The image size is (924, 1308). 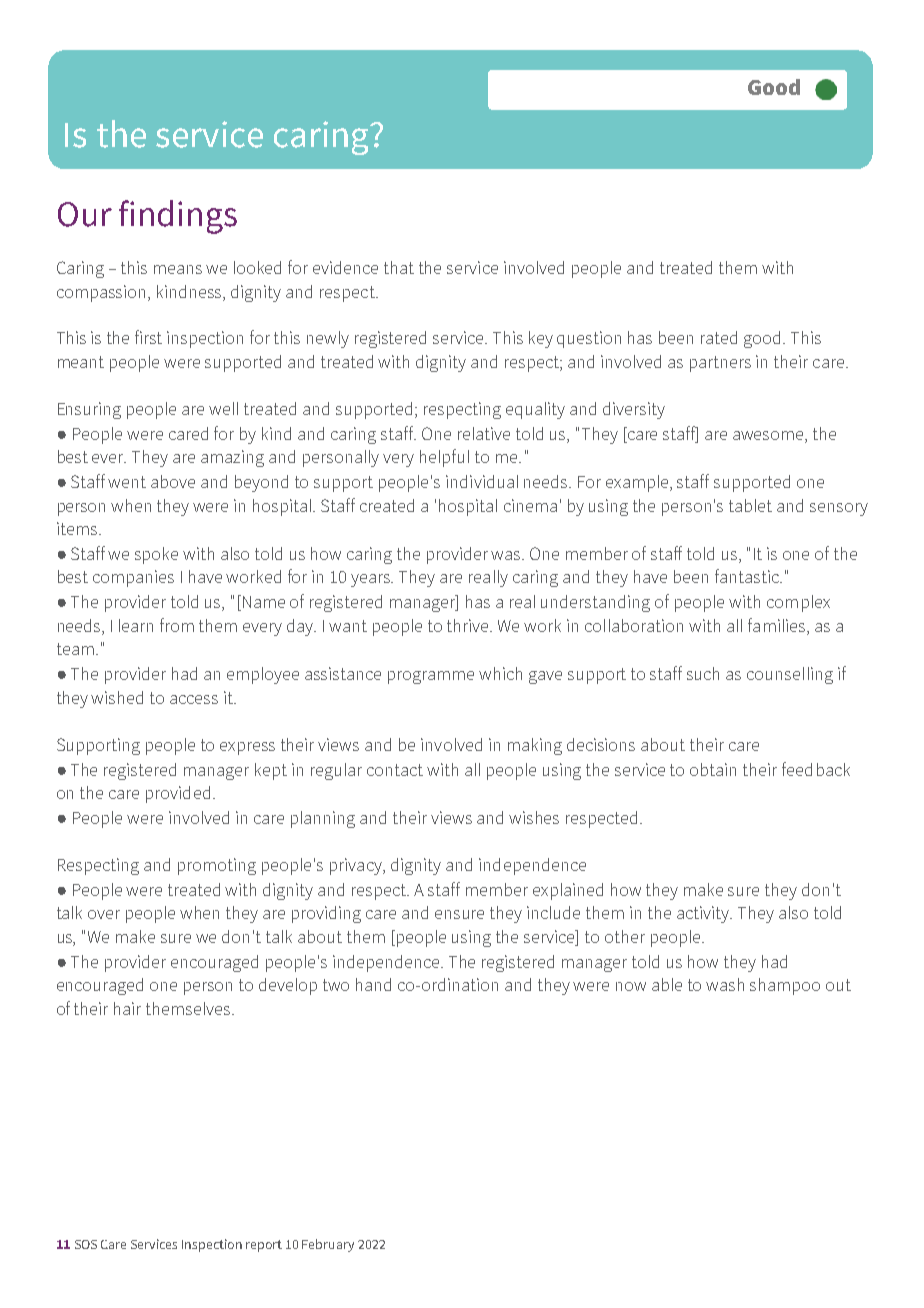 I want to click on sensory, so click(x=839, y=509).
